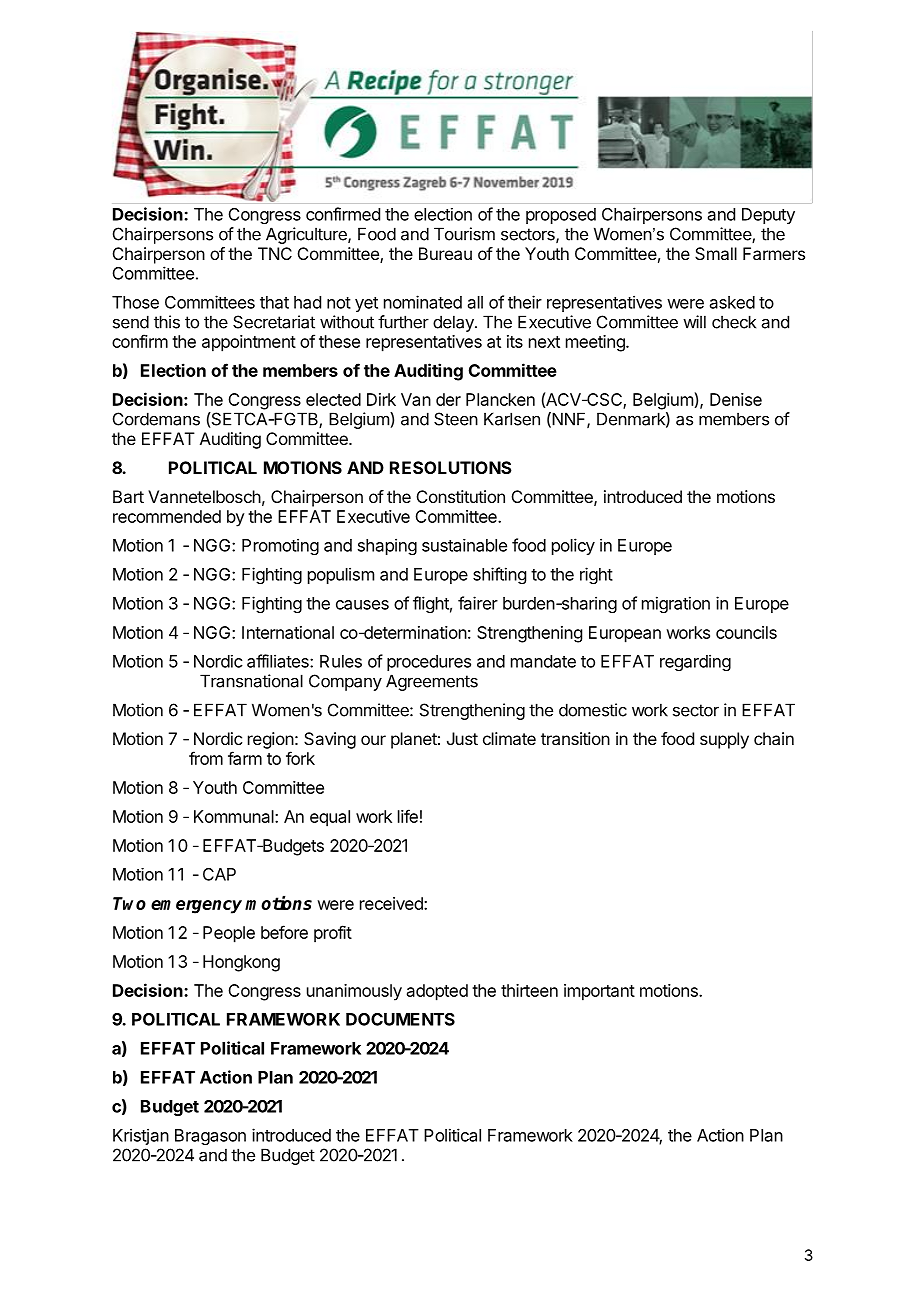 This image has width=924, height=1308. What do you see at coordinates (206, 758) in the image?
I see `from` at bounding box center [206, 758].
